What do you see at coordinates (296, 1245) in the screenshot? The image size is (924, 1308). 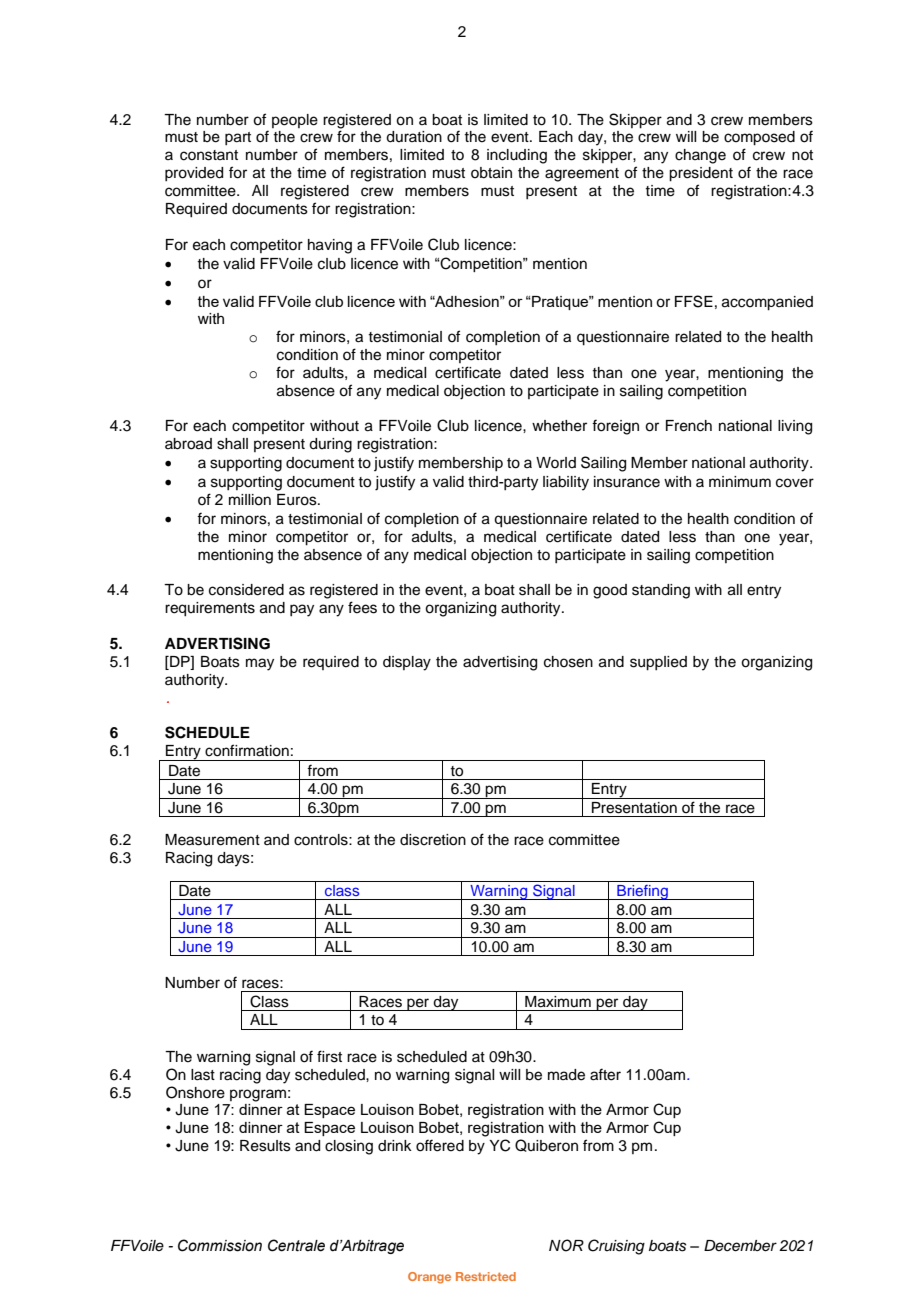 I see `Centrale` at bounding box center [296, 1245].
